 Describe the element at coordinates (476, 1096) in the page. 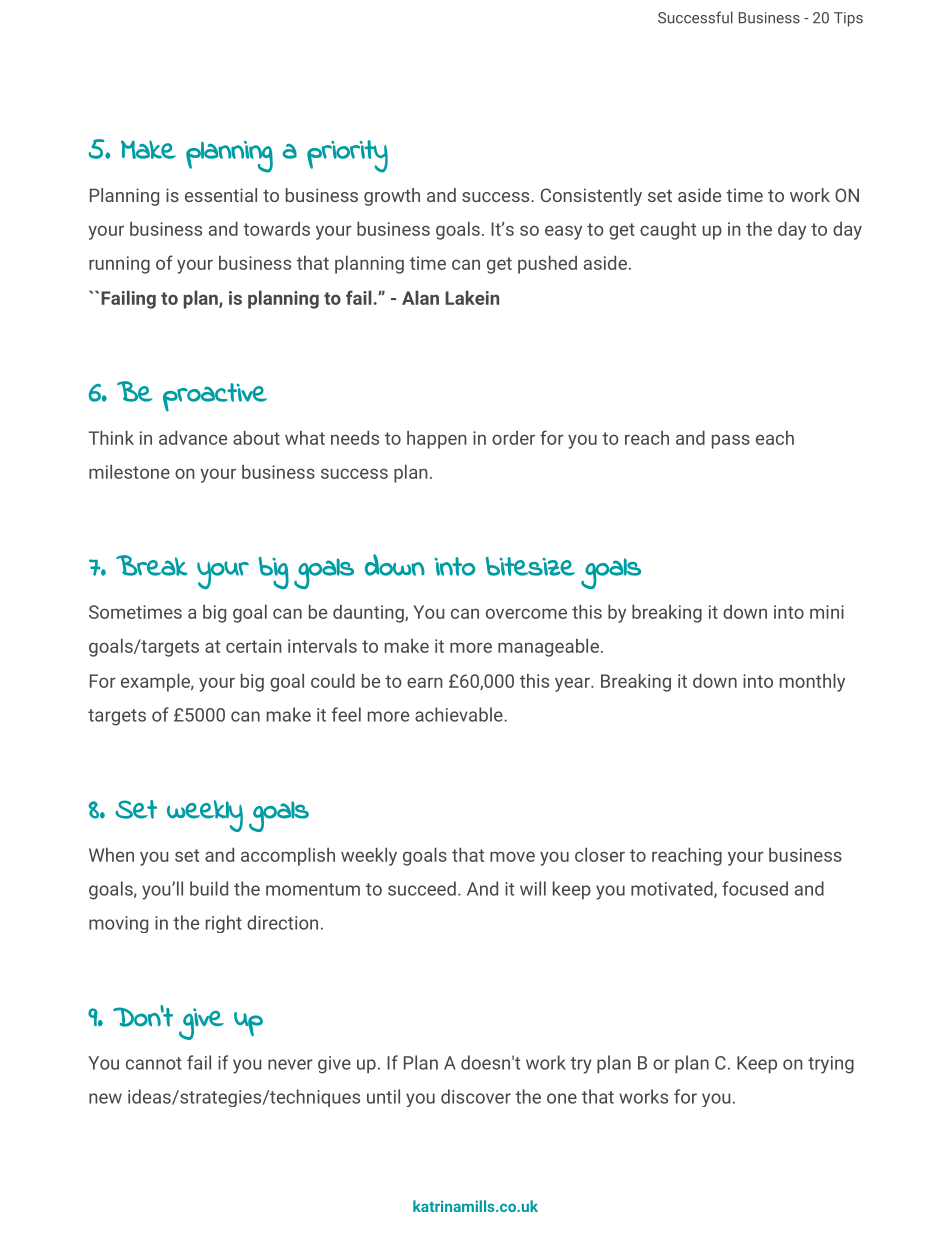

I see `discover` at that location.
